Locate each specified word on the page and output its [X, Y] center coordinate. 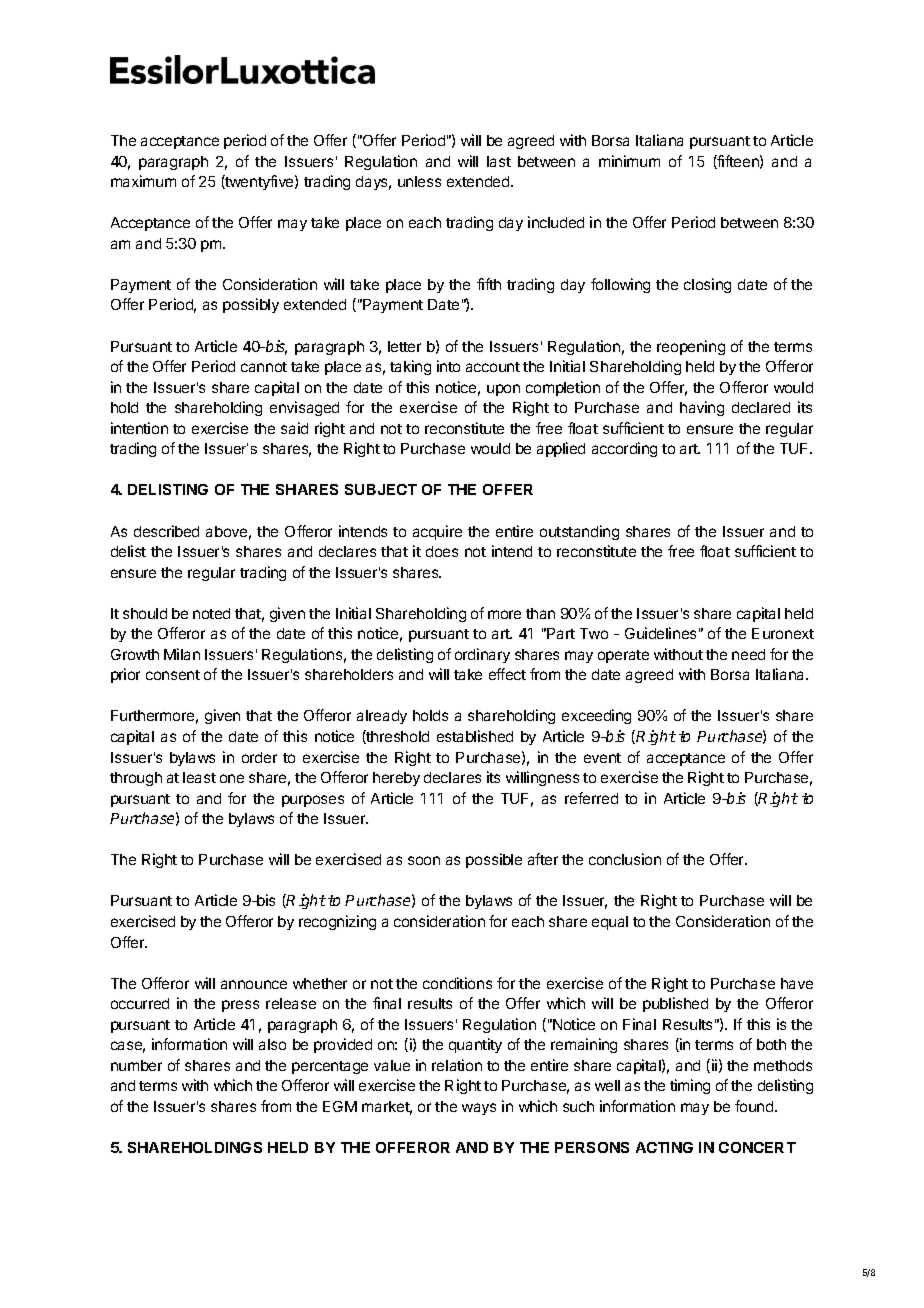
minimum [629, 161]
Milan [182, 654]
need [748, 654]
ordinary [482, 655]
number [136, 1065]
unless [419, 181]
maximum [143, 181]
